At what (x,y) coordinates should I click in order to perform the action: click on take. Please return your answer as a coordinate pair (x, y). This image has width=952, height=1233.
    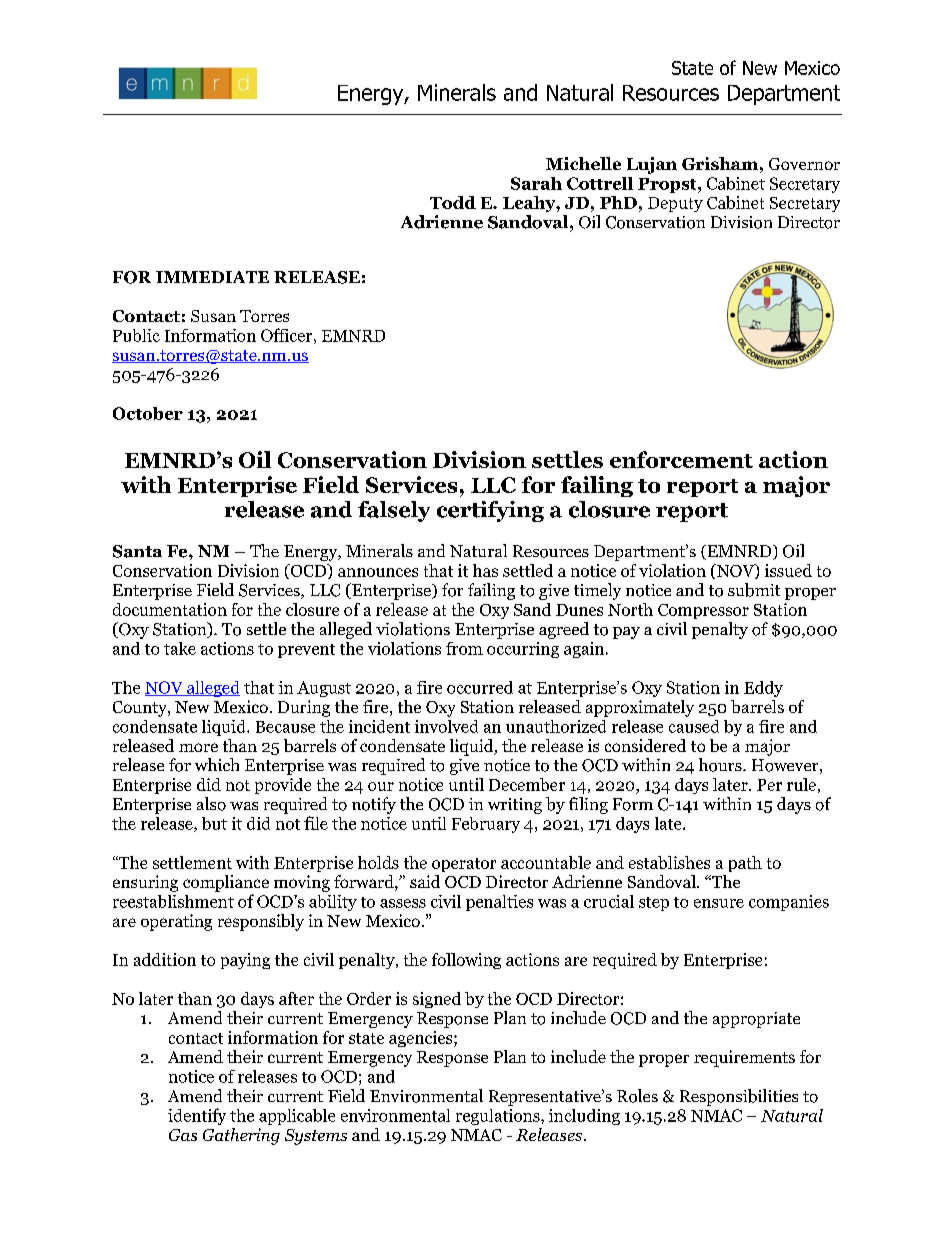
    Looking at the image, I should click on (180, 648).
